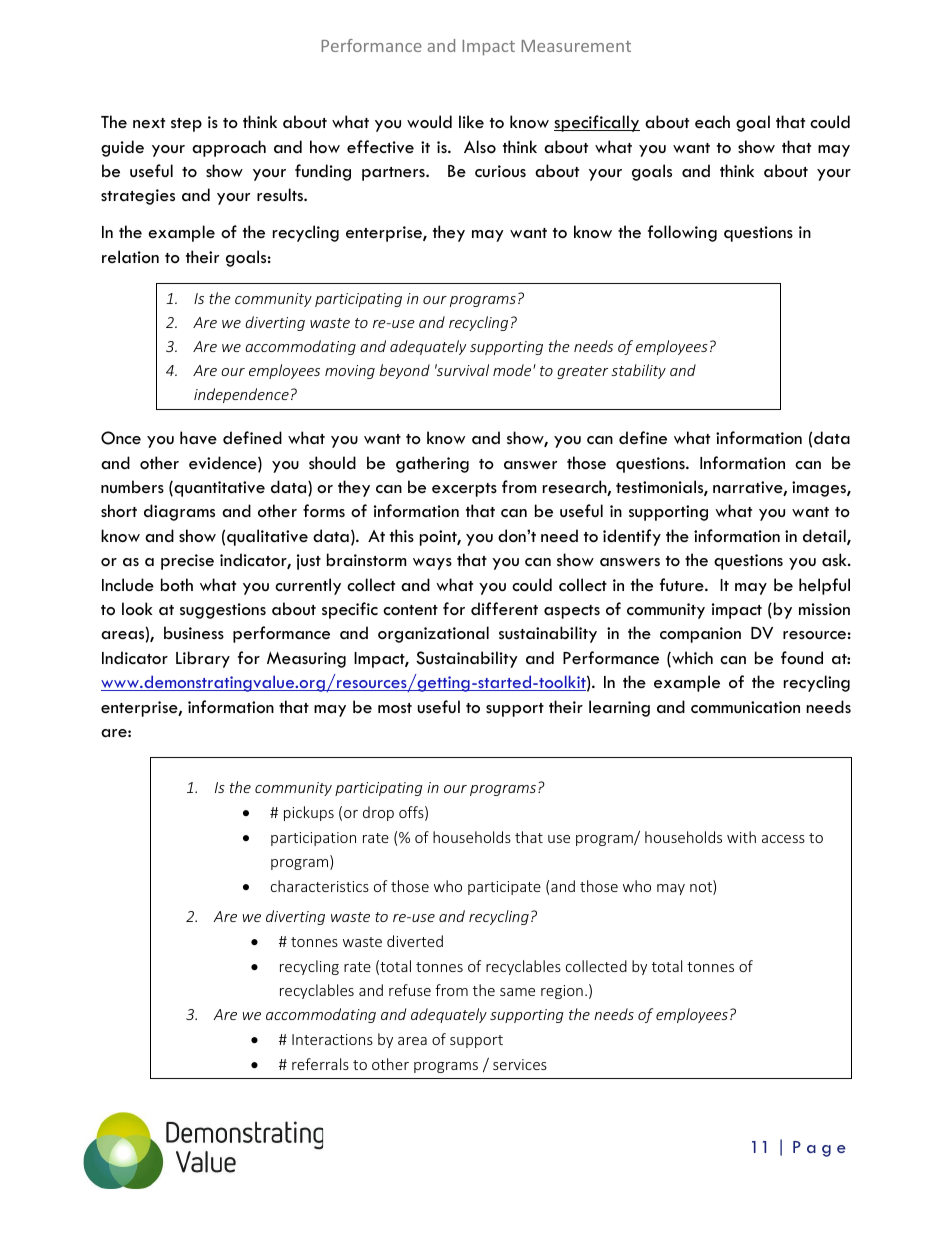 The height and width of the screenshot is (1233, 952). I want to click on like, so click(471, 122).
